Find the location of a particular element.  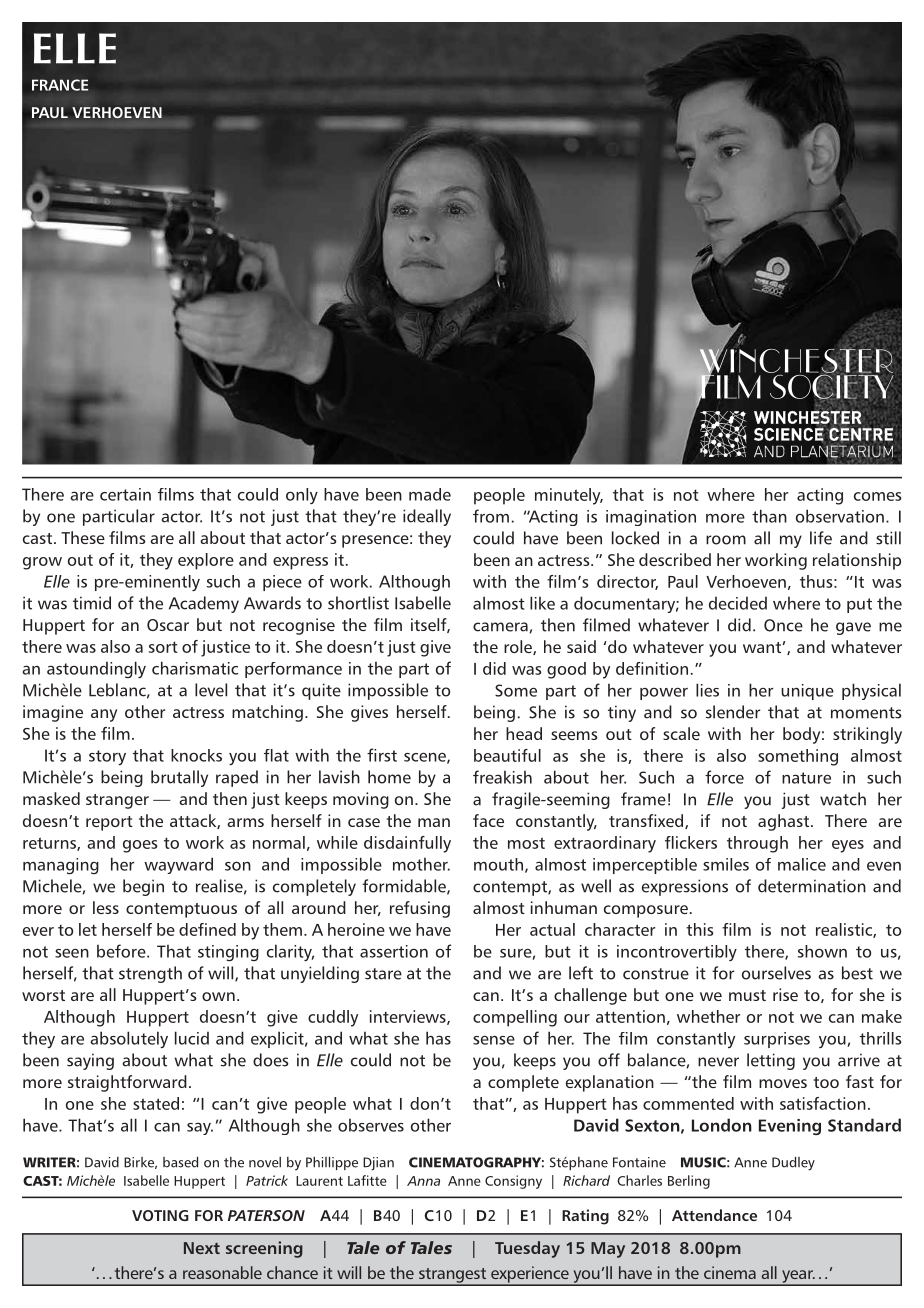

role is located at coordinates (519, 647).
